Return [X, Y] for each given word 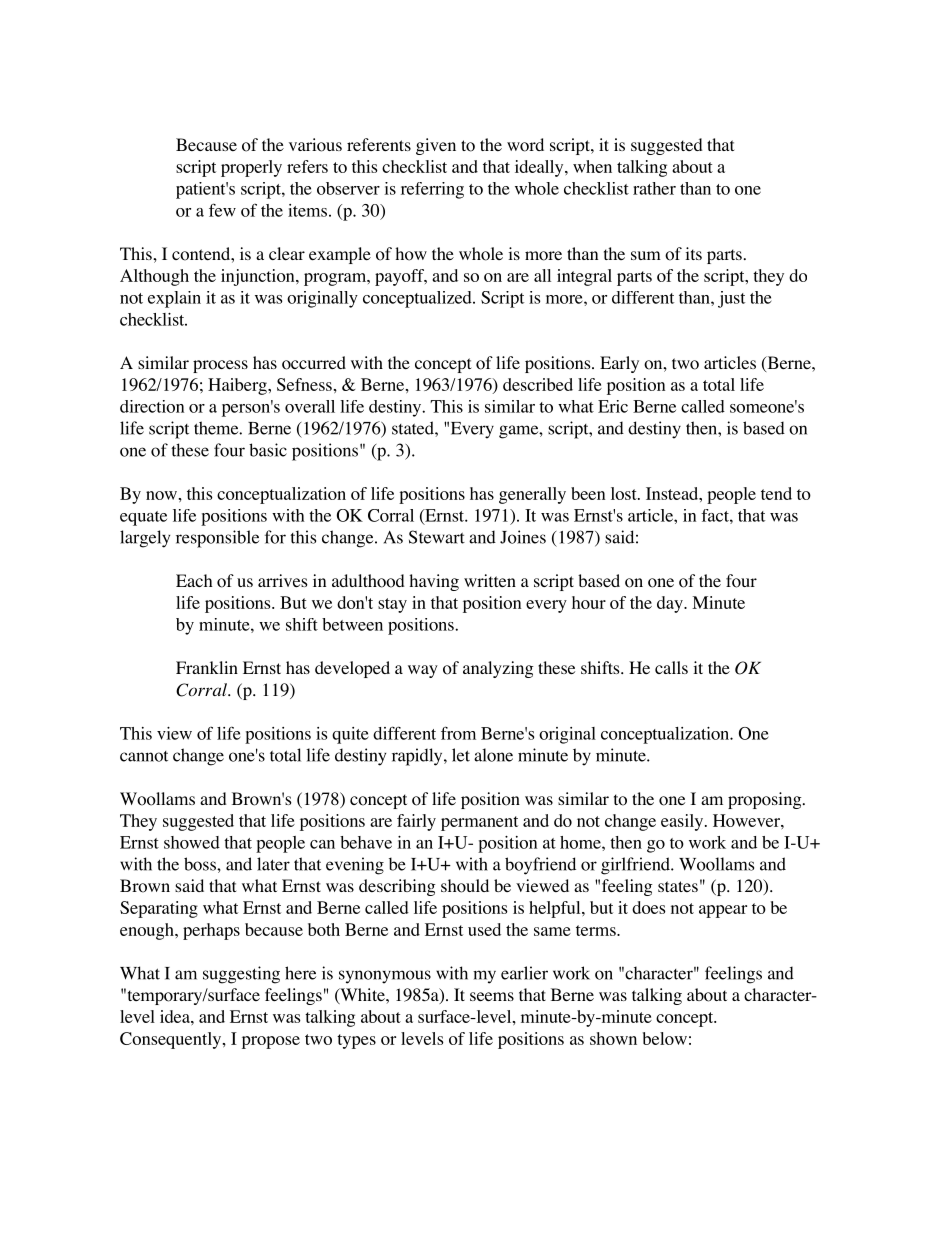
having [434, 582]
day [671, 604]
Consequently [172, 1040]
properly [251, 168]
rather [654, 188]
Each [194, 580]
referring [432, 190]
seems [492, 996]
